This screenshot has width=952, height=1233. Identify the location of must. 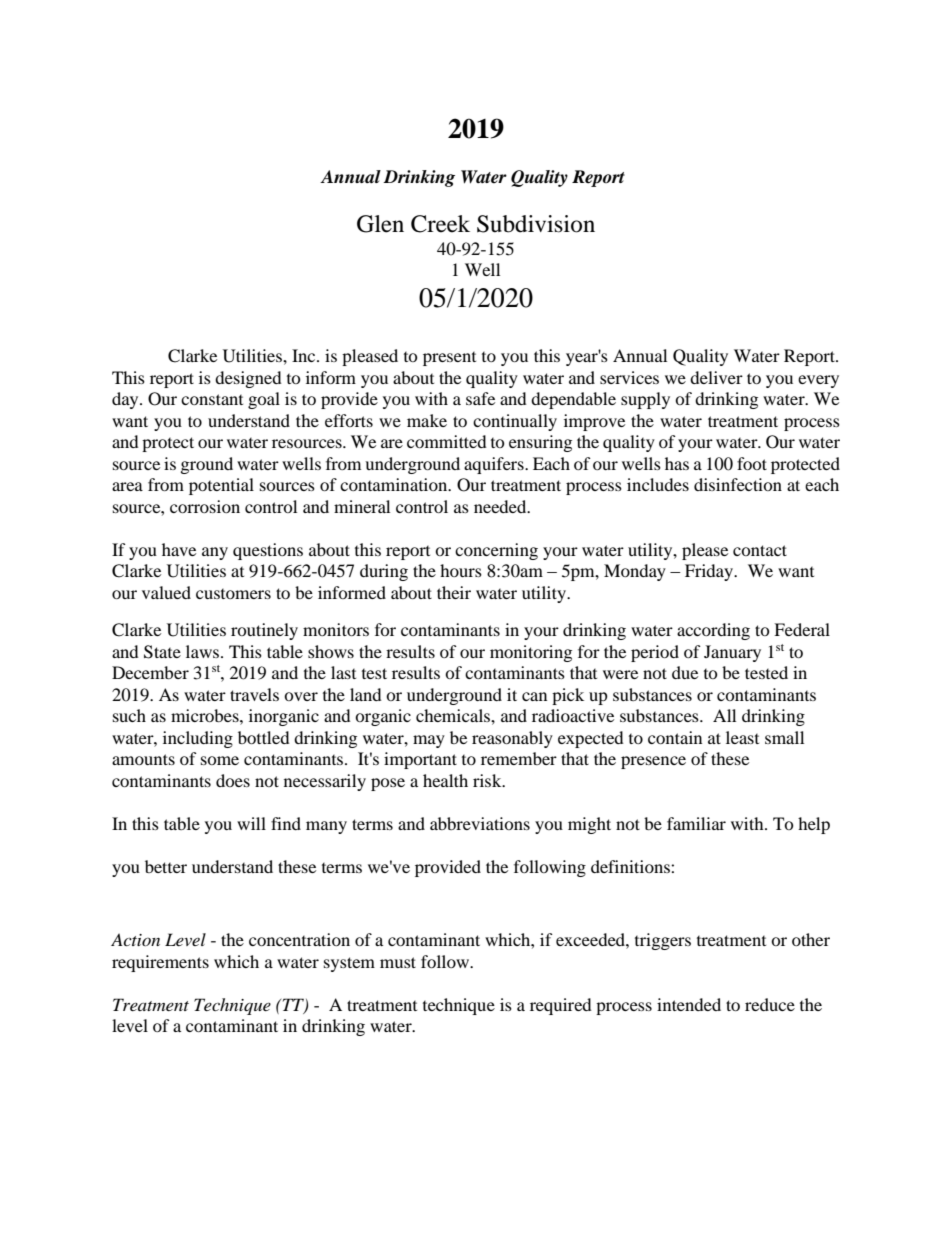
(398, 962).
